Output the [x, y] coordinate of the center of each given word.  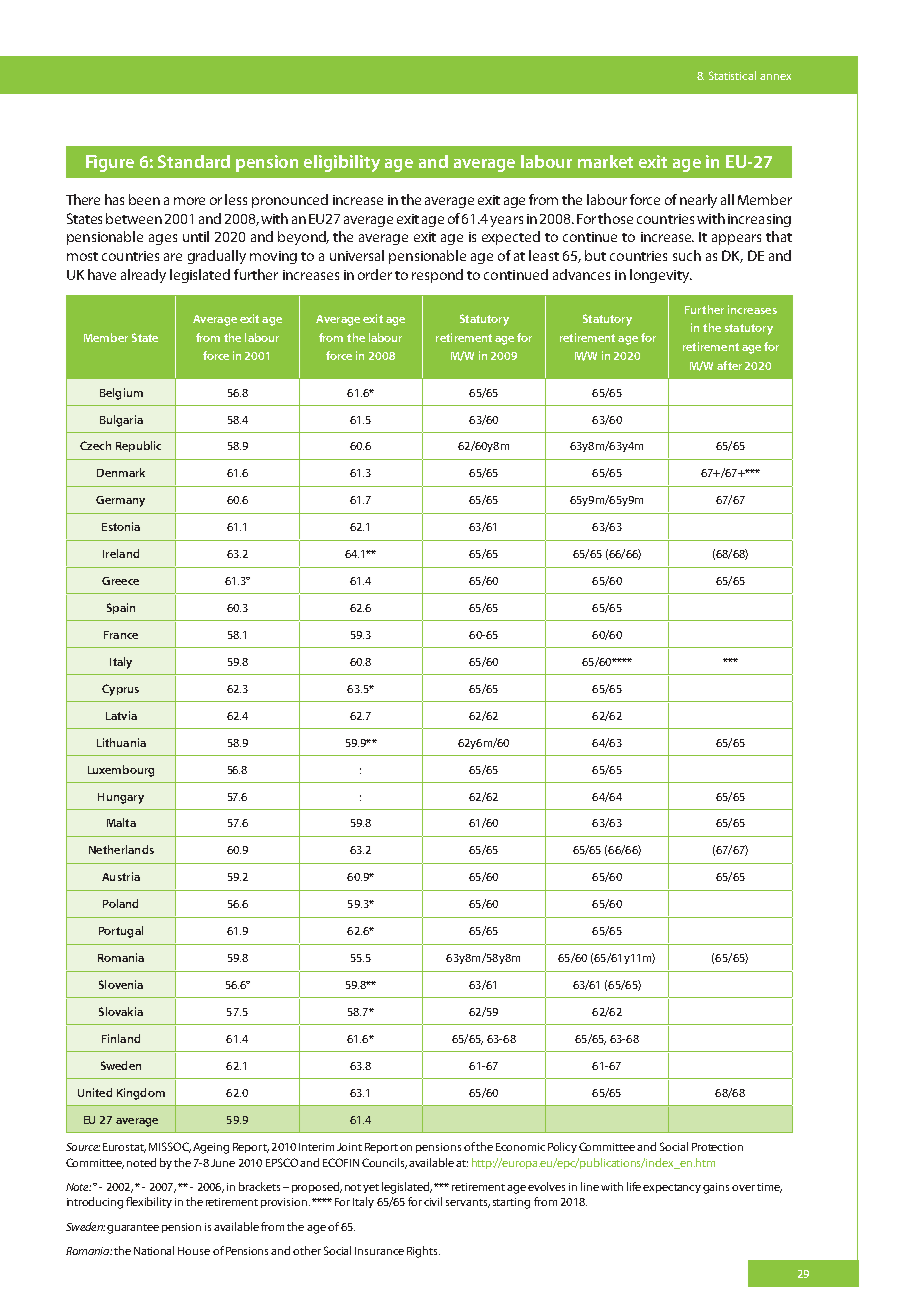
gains [716, 1188]
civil [433, 1201]
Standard [194, 161]
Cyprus [120, 690]
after [729, 365]
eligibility [342, 163]
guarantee [133, 1229]
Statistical [732, 75]
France [121, 635]
